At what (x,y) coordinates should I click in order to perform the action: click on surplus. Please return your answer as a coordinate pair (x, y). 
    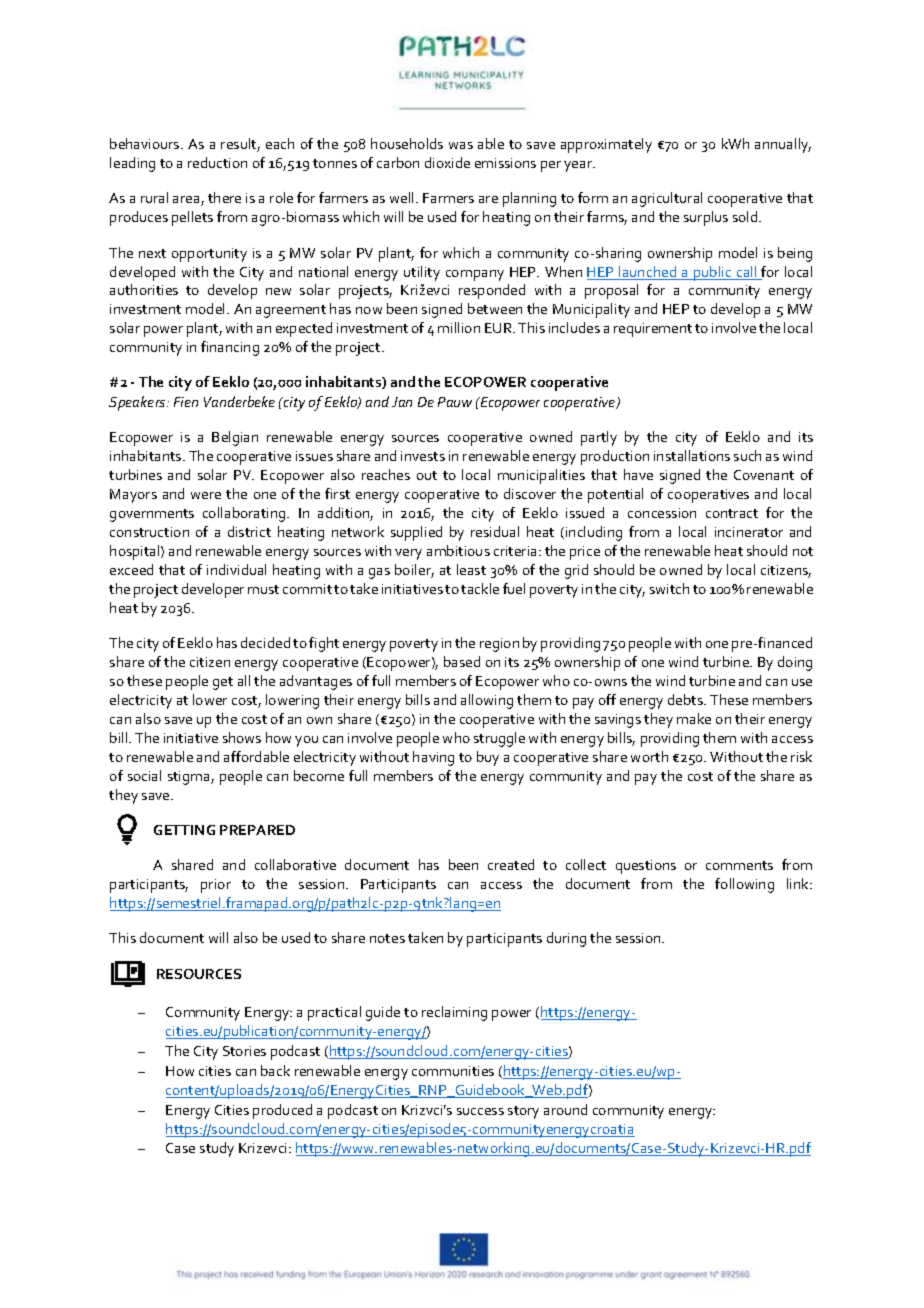
    Looking at the image, I should click on (706, 218).
